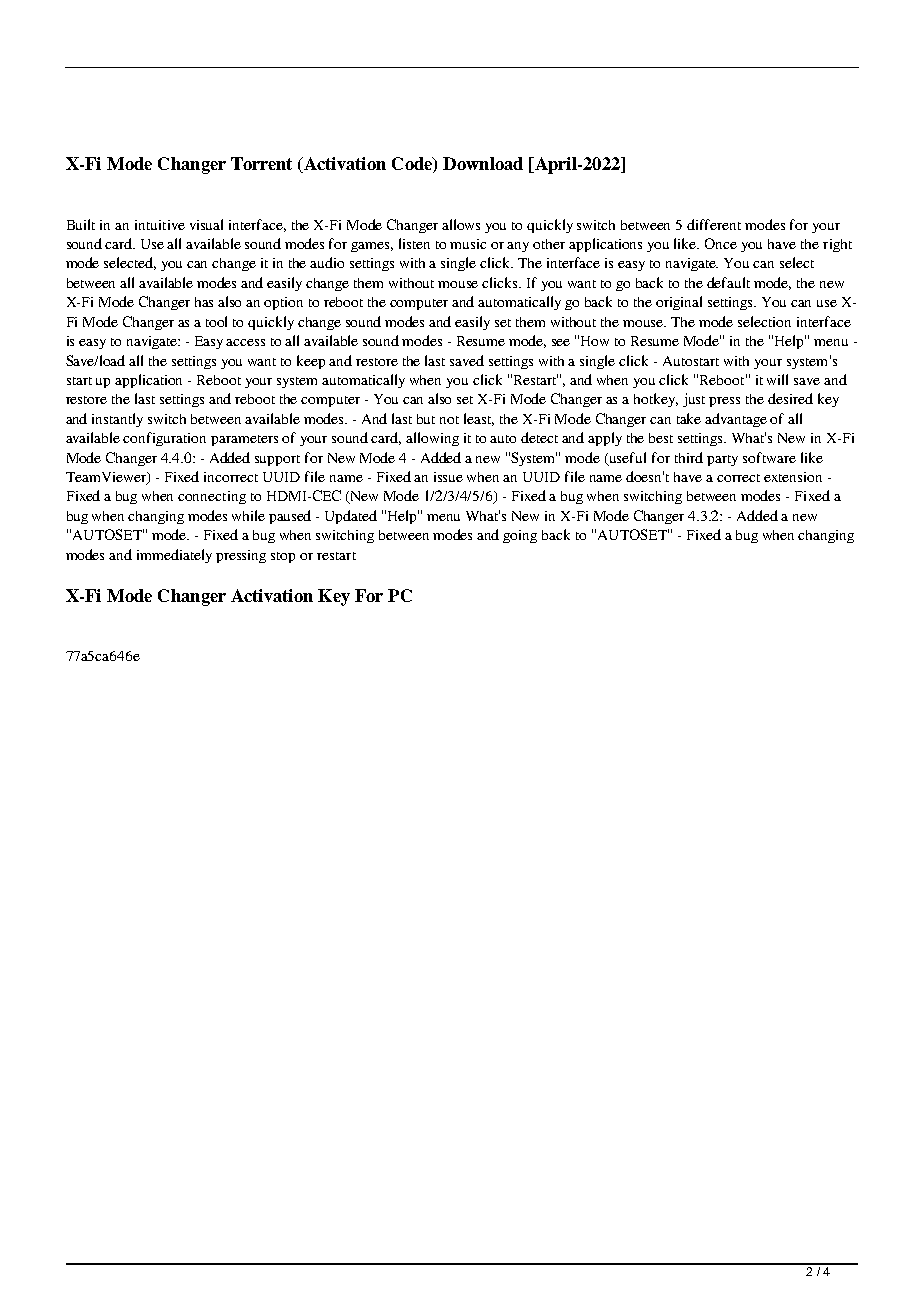 The width and height of the page is (924, 1308). I want to click on allowing, so click(432, 439).
